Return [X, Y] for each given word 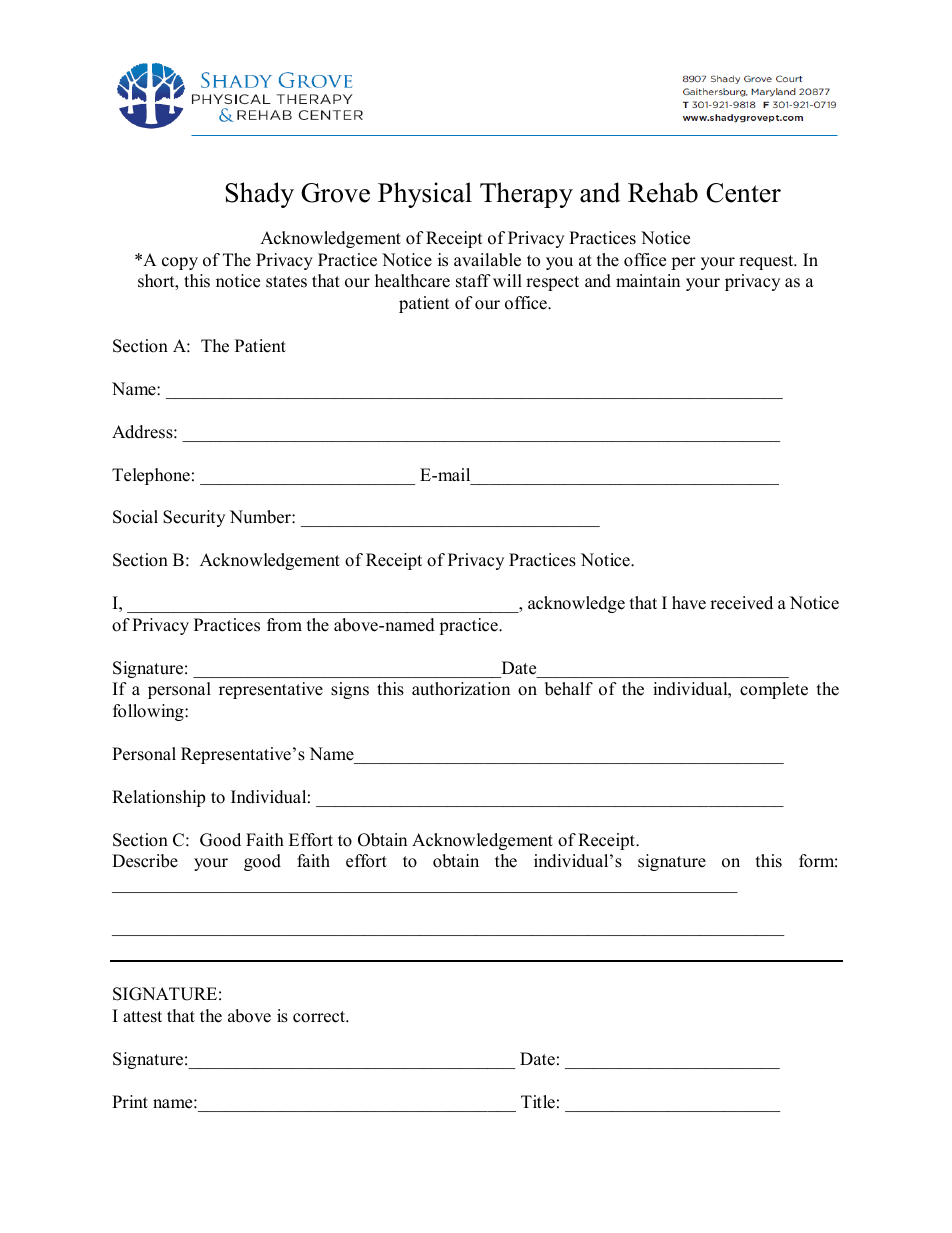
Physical [425, 195]
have [689, 603]
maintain [648, 280]
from [284, 625]
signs [350, 690]
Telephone [151, 476]
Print [130, 1101]
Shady [259, 195]
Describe [145, 861]
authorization [461, 689]
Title [538, 1102]
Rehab [663, 192]
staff [473, 281]
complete [774, 690]
